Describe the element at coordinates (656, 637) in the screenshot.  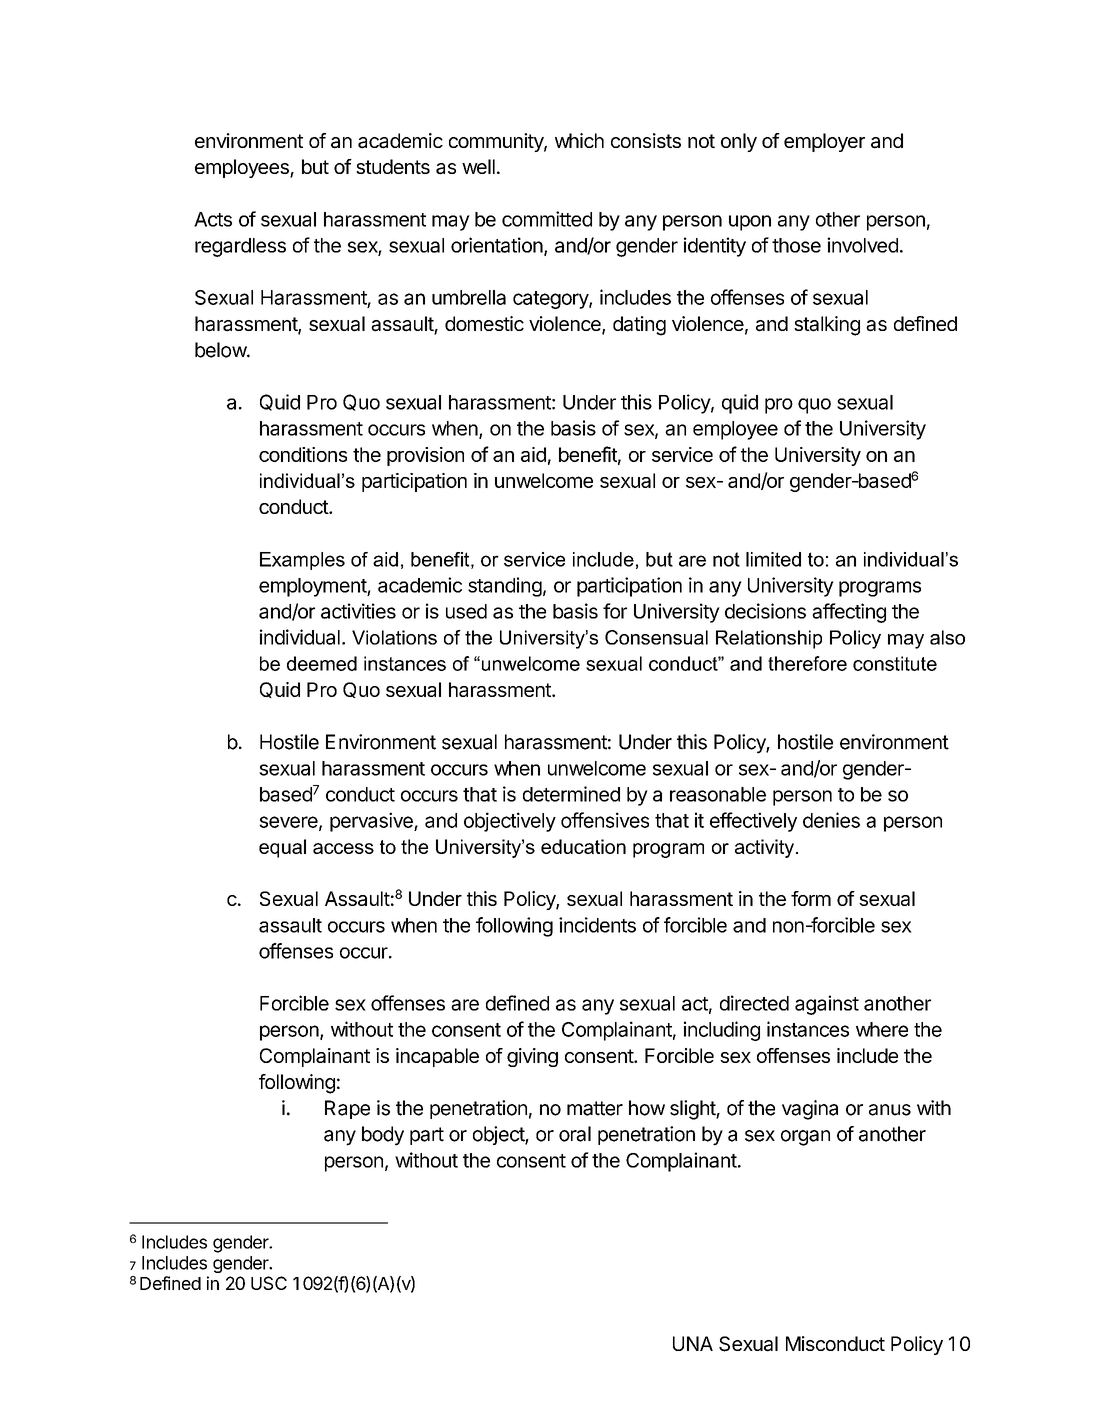
I see `Consensual` at that location.
